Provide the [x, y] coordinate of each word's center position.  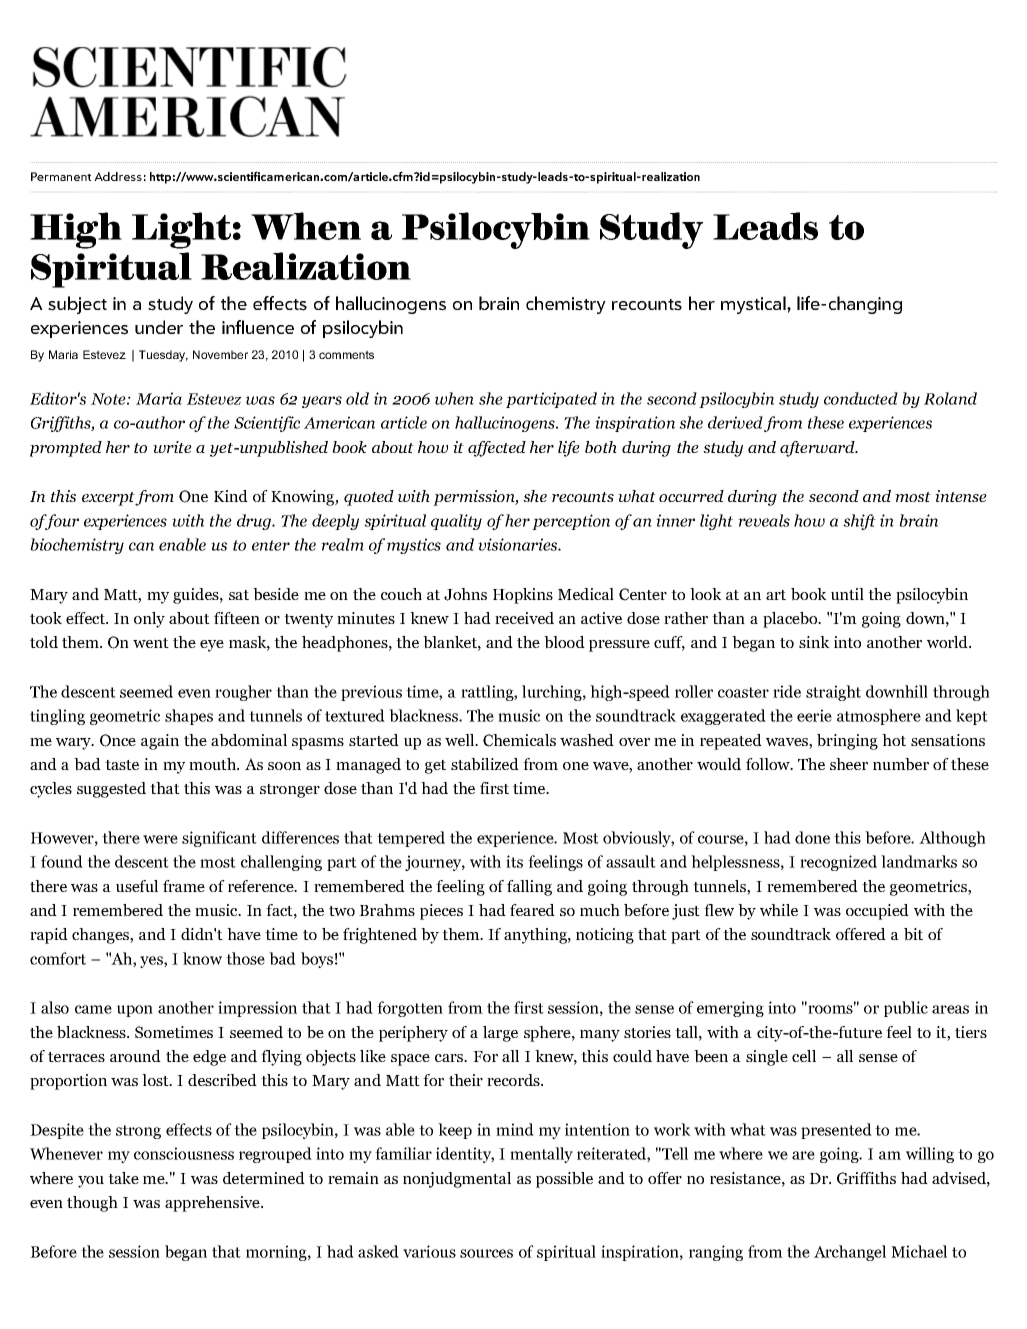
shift [859, 522]
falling [529, 888]
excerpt [109, 499]
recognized [838, 863]
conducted [861, 398]
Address [118, 176]
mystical [754, 305]
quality [456, 522]
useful [137, 886]
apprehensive [213, 1204]
